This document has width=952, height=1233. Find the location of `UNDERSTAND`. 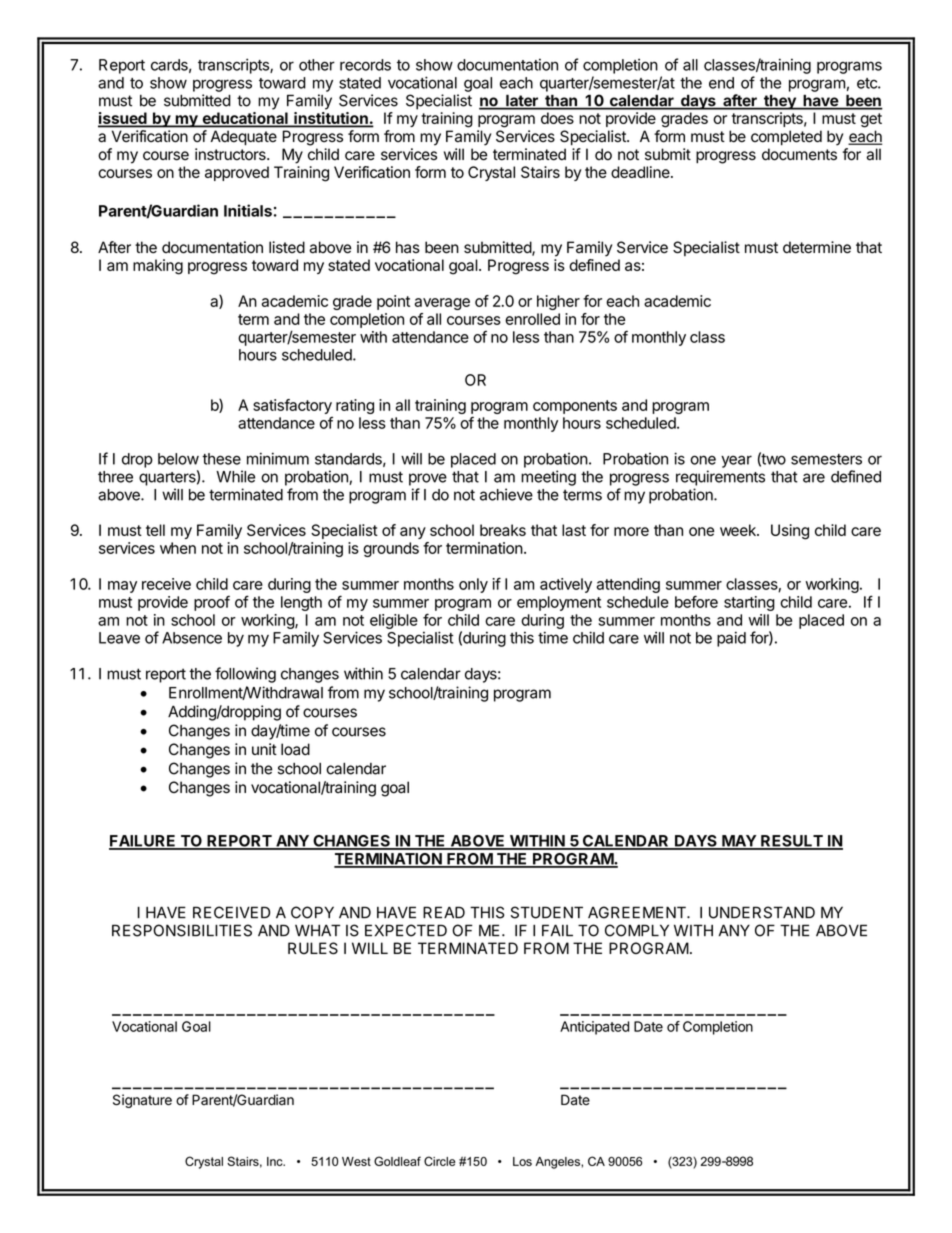

UNDERSTAND is located at coordinates (762, 912).
